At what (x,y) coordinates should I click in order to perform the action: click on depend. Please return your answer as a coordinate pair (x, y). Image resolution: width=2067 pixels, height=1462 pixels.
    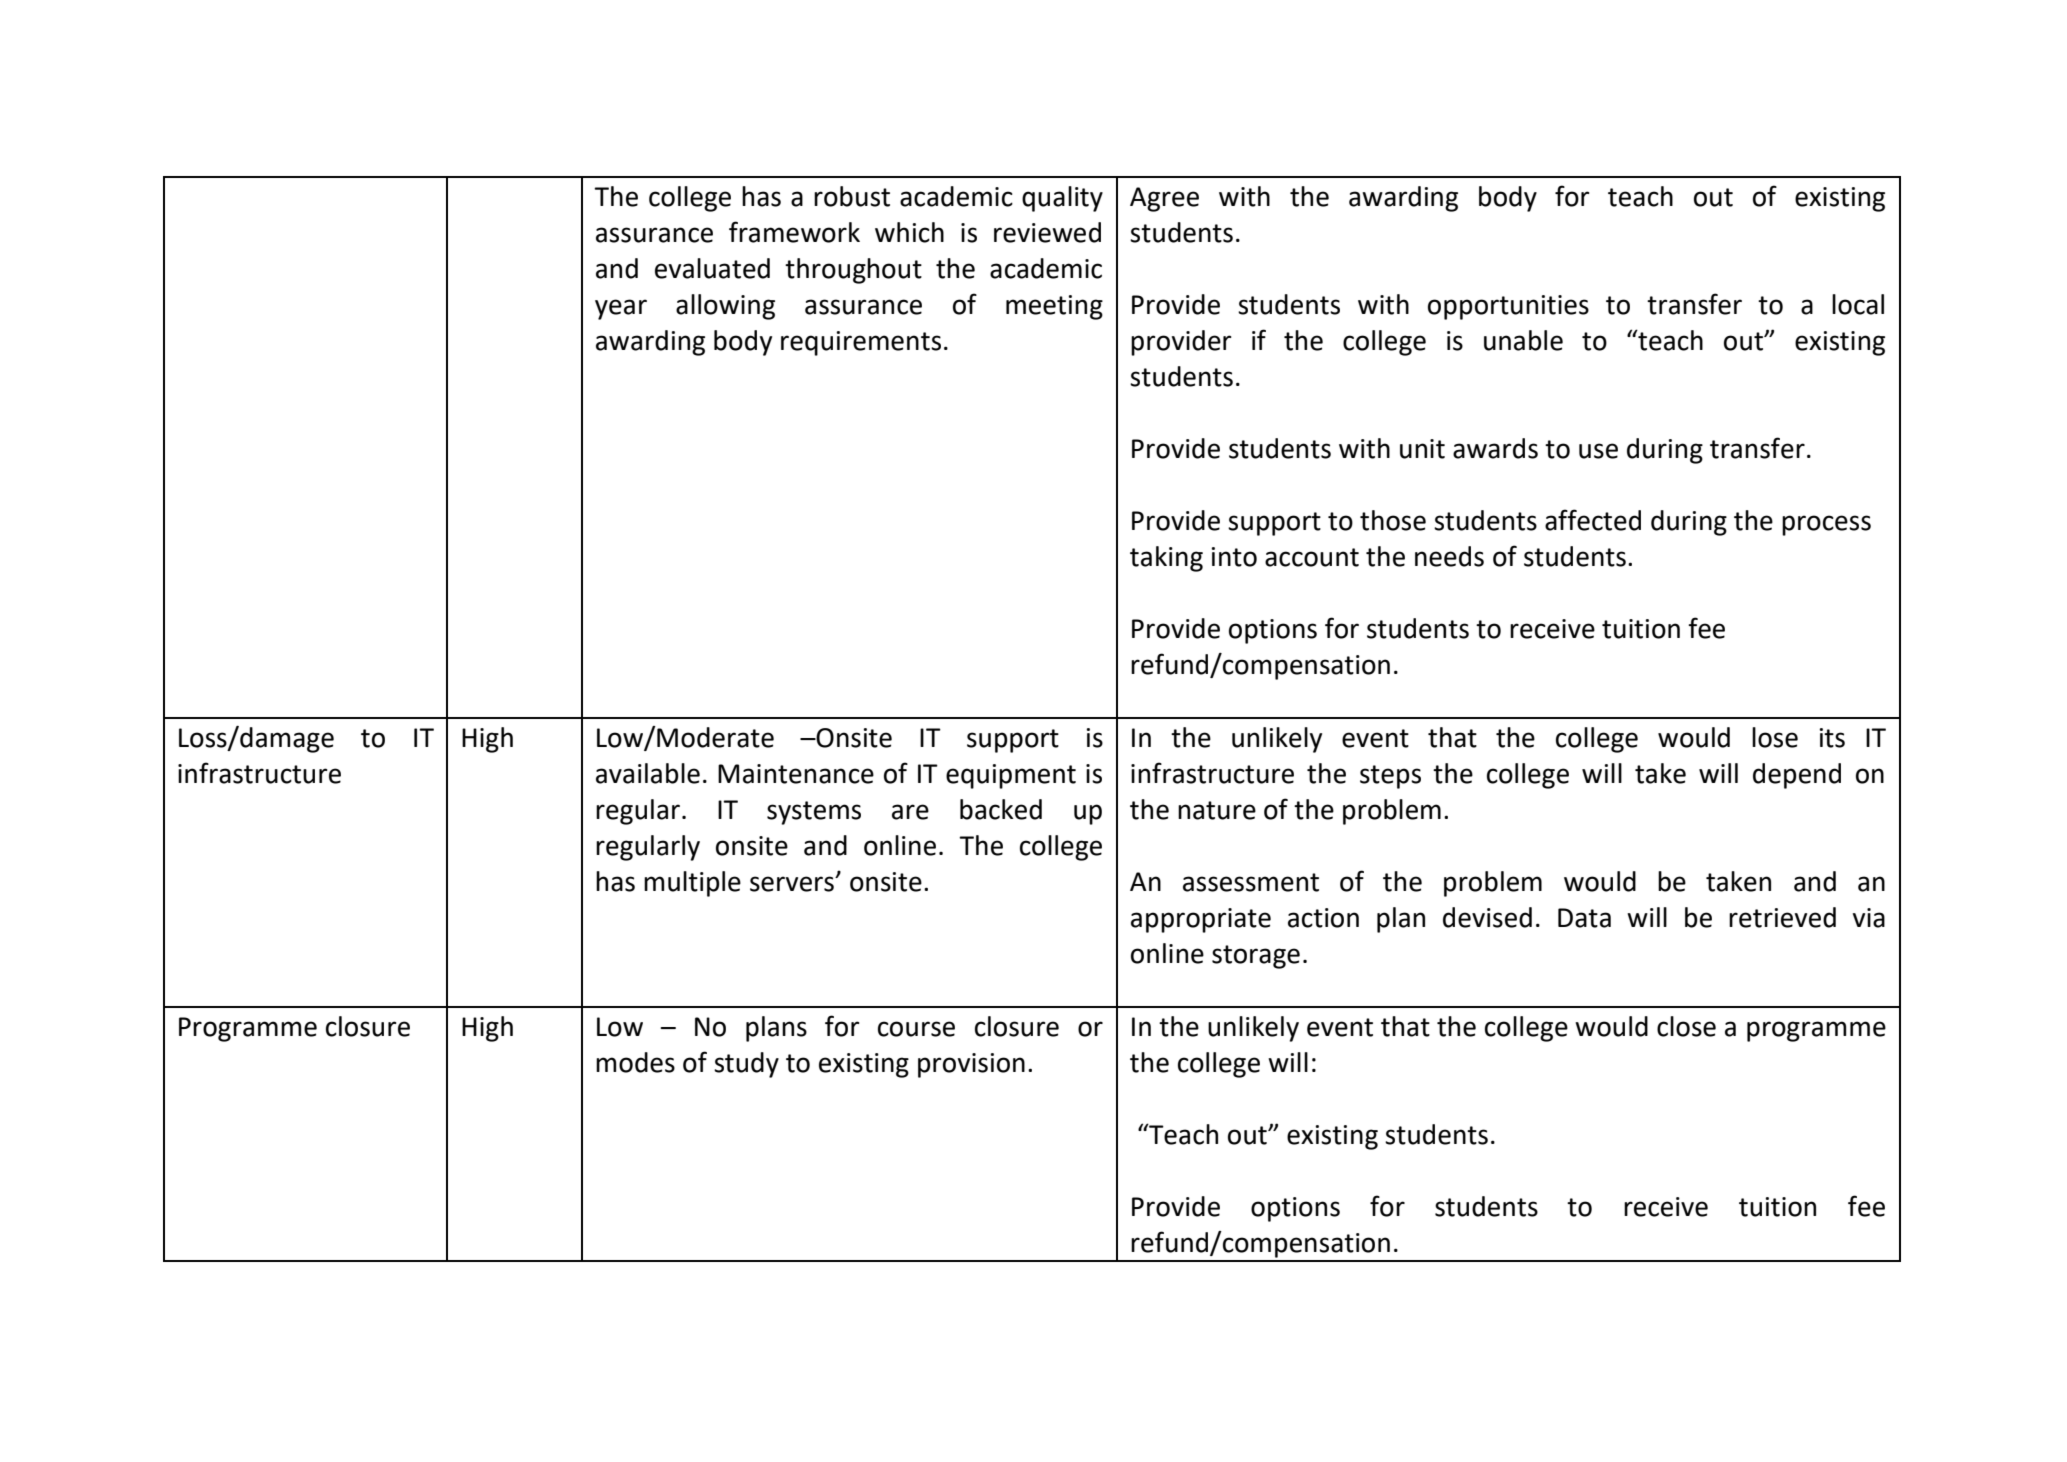
    Looking at the image, I should click on (1797, 776).
